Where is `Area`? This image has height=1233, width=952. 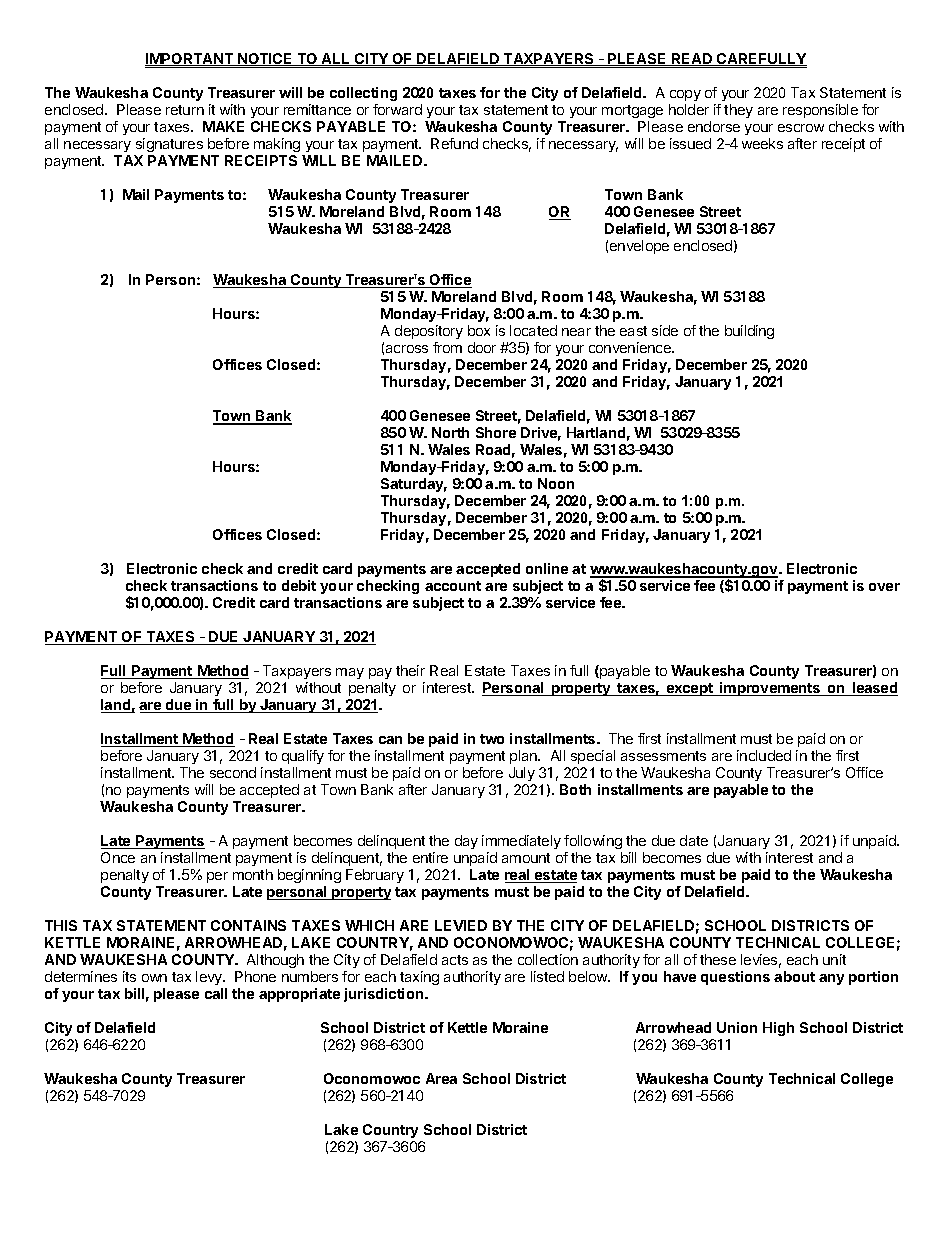
Area is located at coordinates (441, 1078).
